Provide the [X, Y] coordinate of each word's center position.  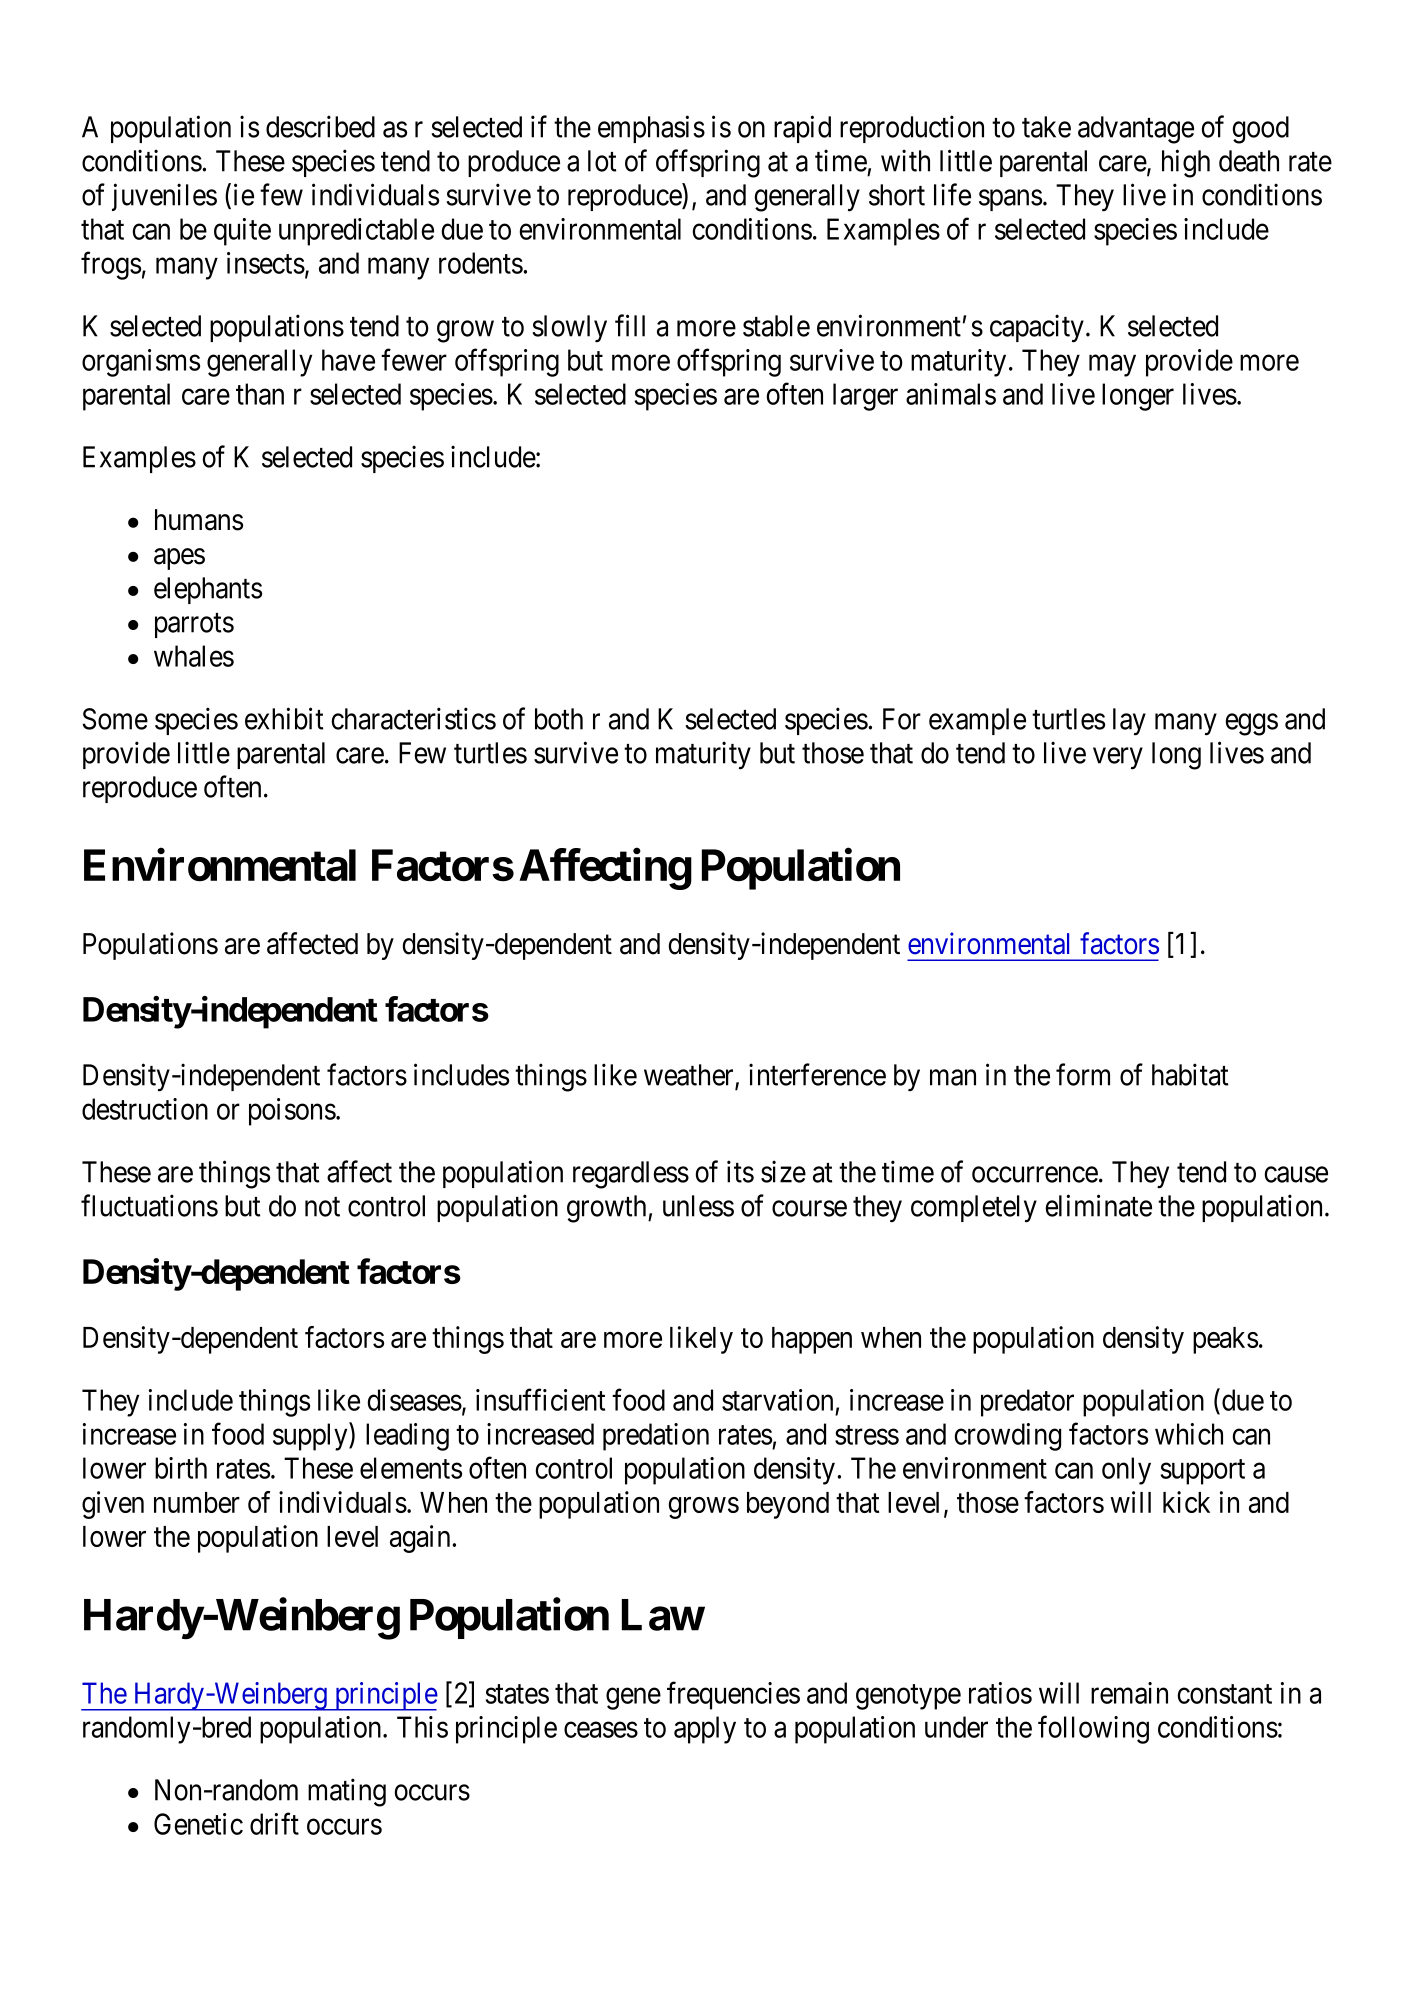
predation [656, 1437]
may [1112, 366]
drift [274, 1823]
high [1186, 163]
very [1118, 759]
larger [865, 397]
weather [690, 1076]
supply [311, 1437]
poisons [292, 1112]
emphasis [651, 129]
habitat [1190, 1074]
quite [242, 232]
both [559, 719]
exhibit [284, 718]
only [1126, 1471]
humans [199, 520]
